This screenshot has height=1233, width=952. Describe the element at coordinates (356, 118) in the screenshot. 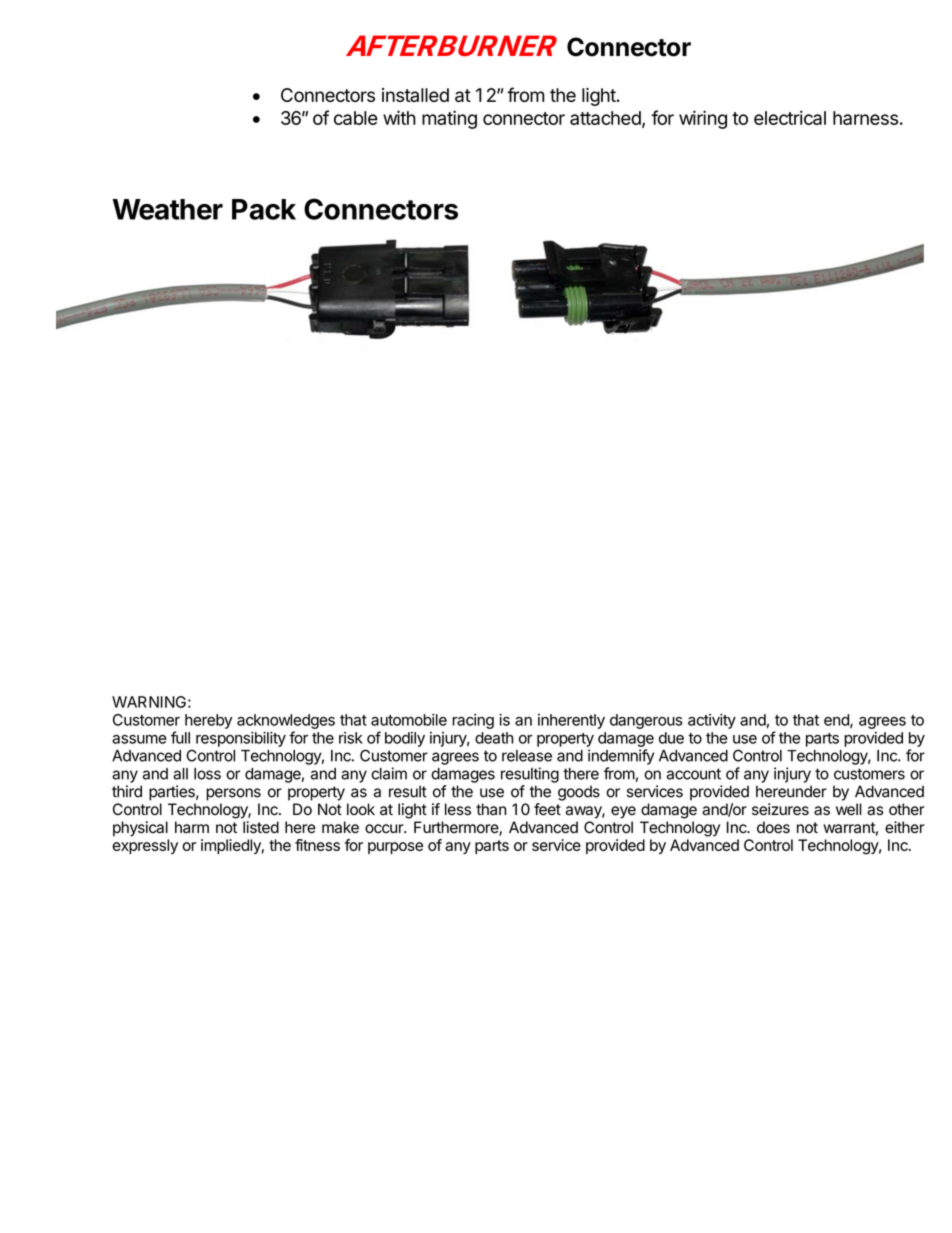

I see `cable` at that location.
